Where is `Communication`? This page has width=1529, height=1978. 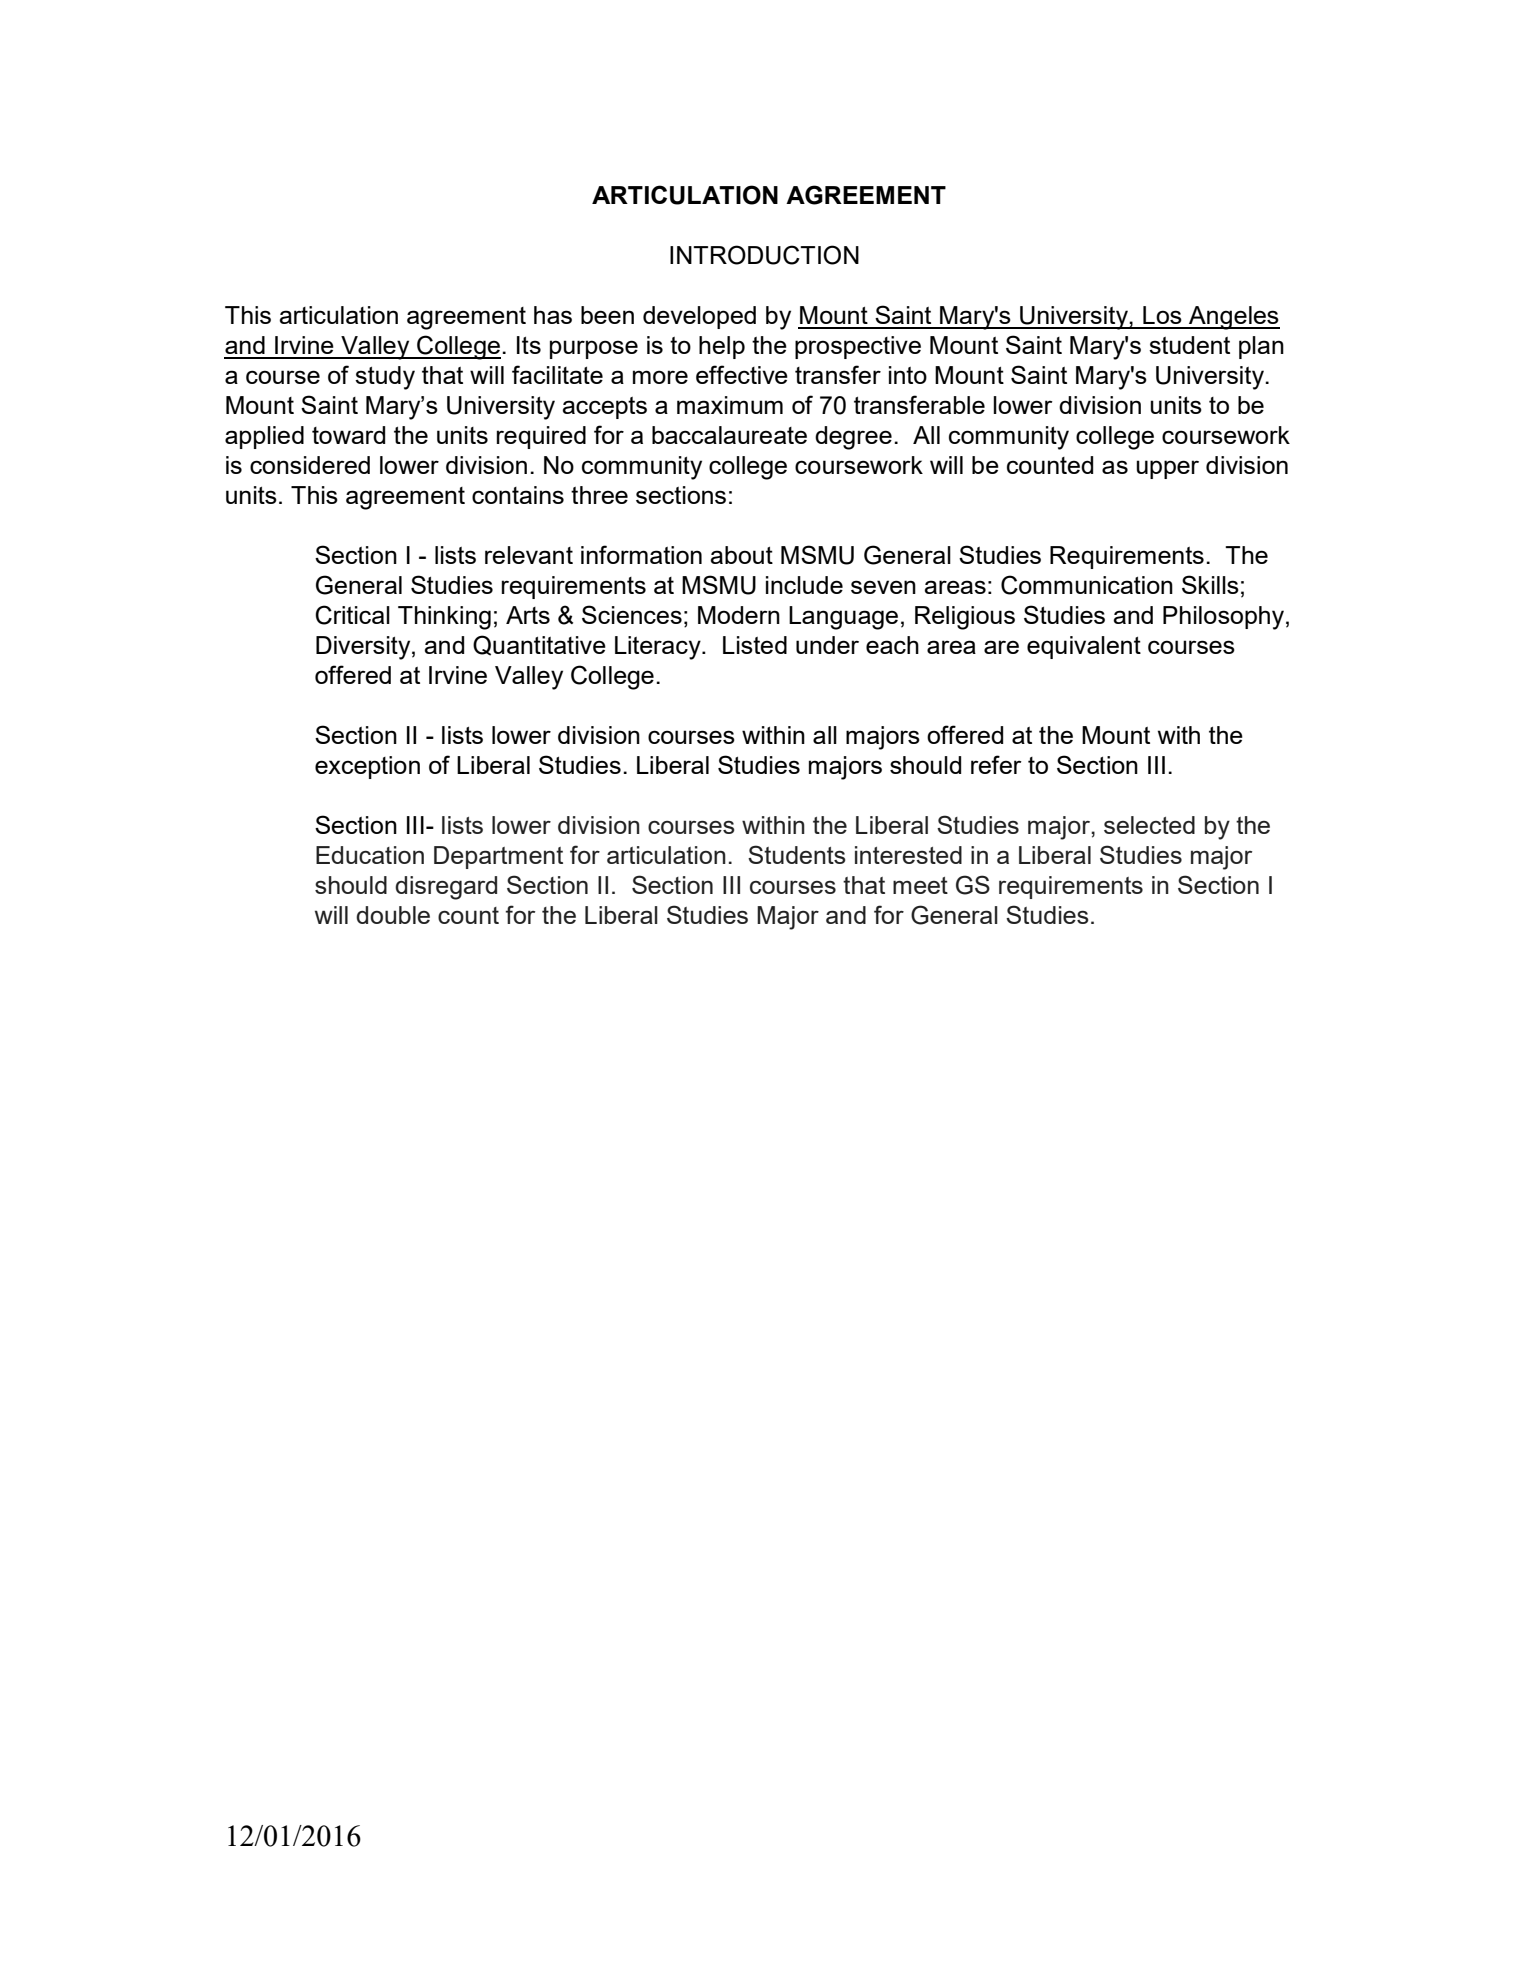
Communication is located at coordinates (1087, 585).
